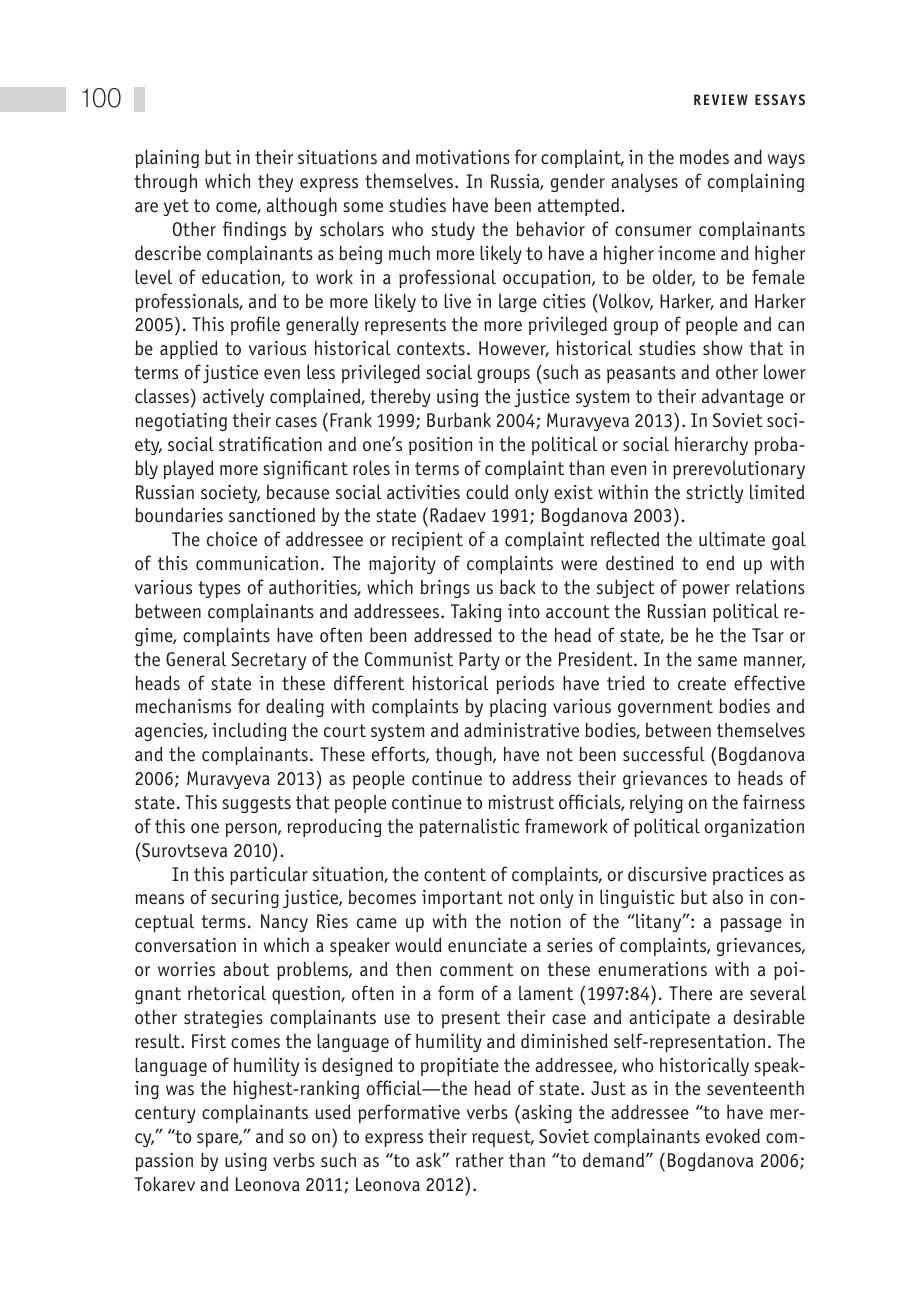  What do you see at coordinates (272, 515) in the screenshot?
I see `sanctioned` at bounding box center [272, 515].
